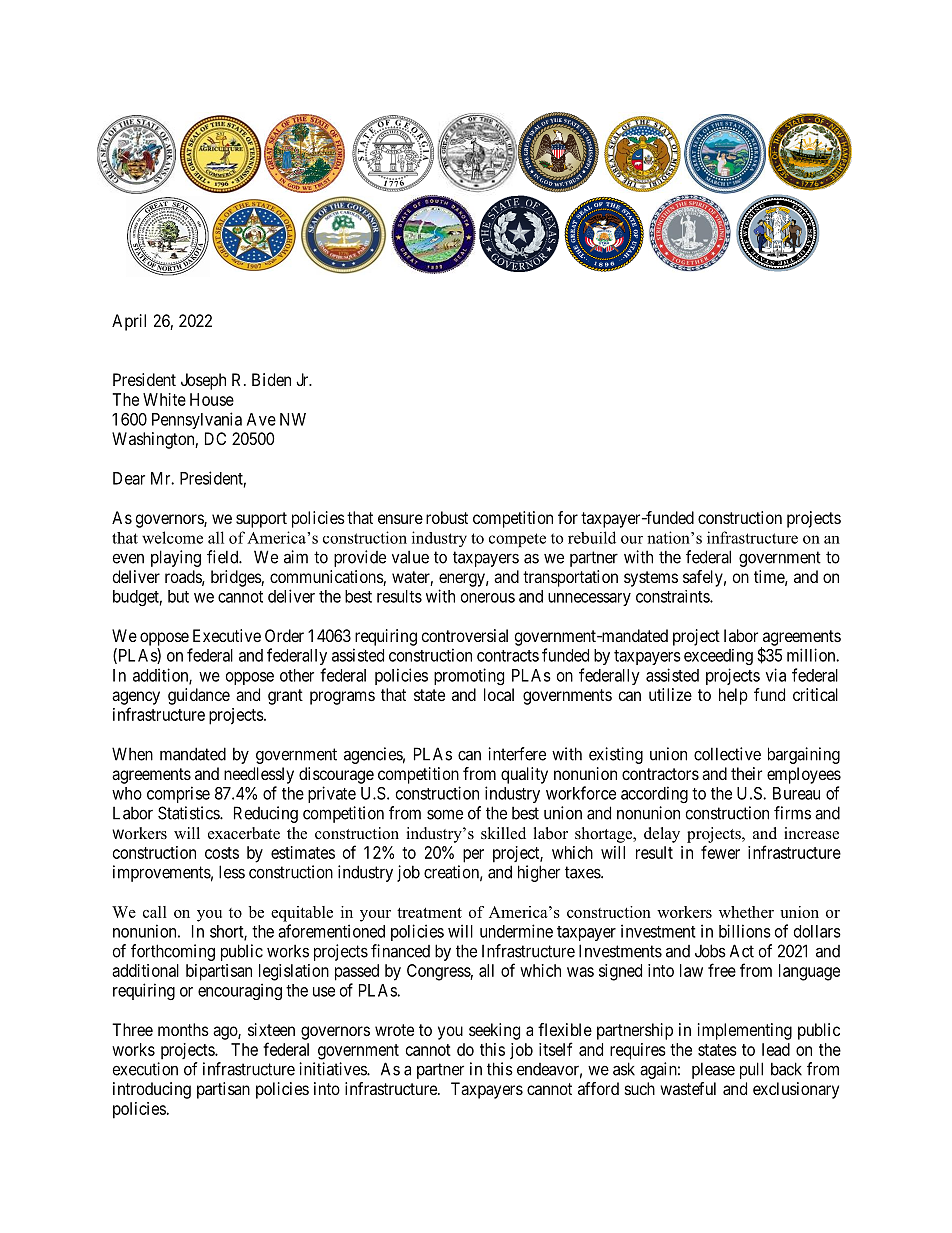  Describe the element at coordinates (271, 379) in the page. I see `Biden` at that location.
